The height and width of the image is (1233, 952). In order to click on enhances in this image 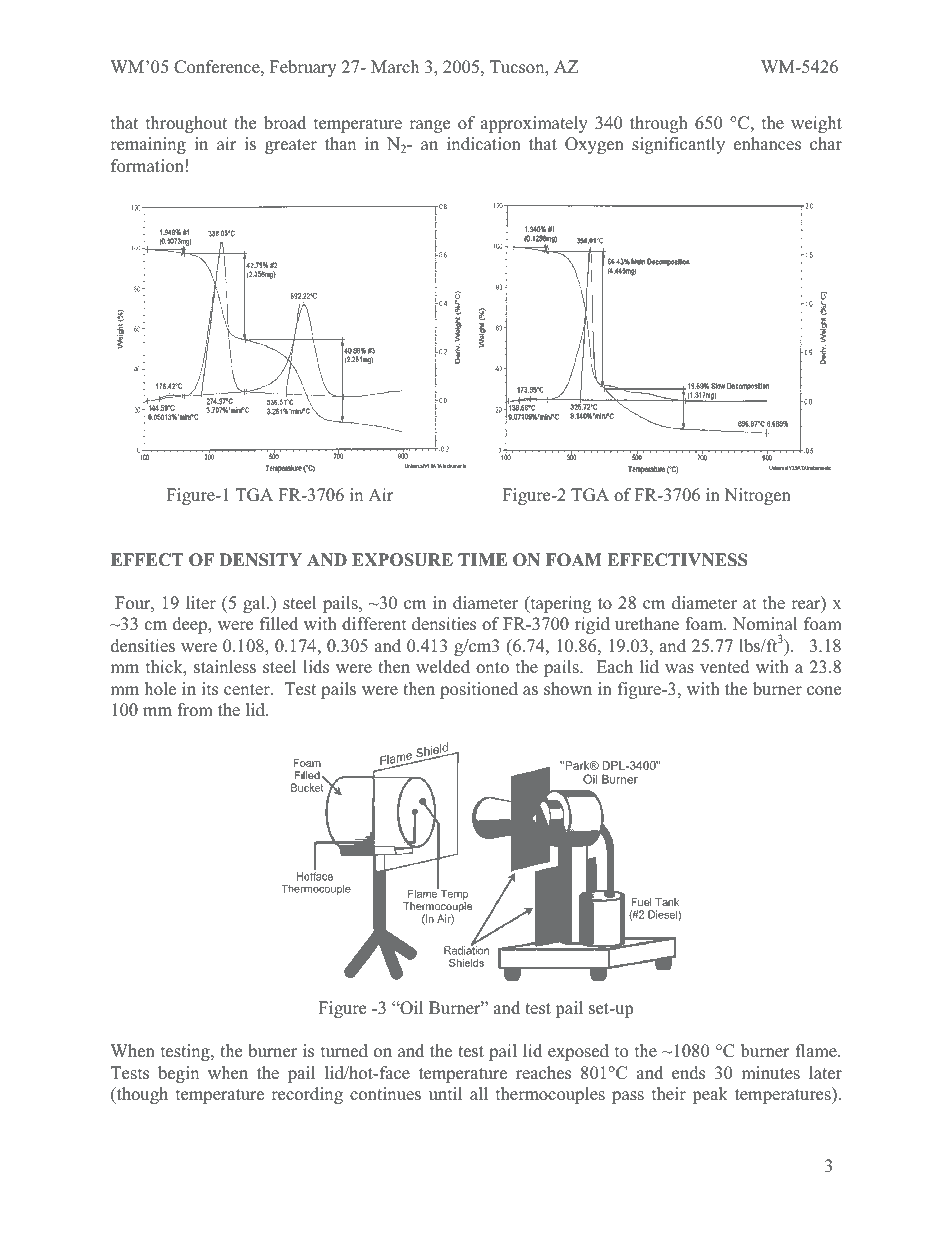, I will do `click(767, 144)`.
